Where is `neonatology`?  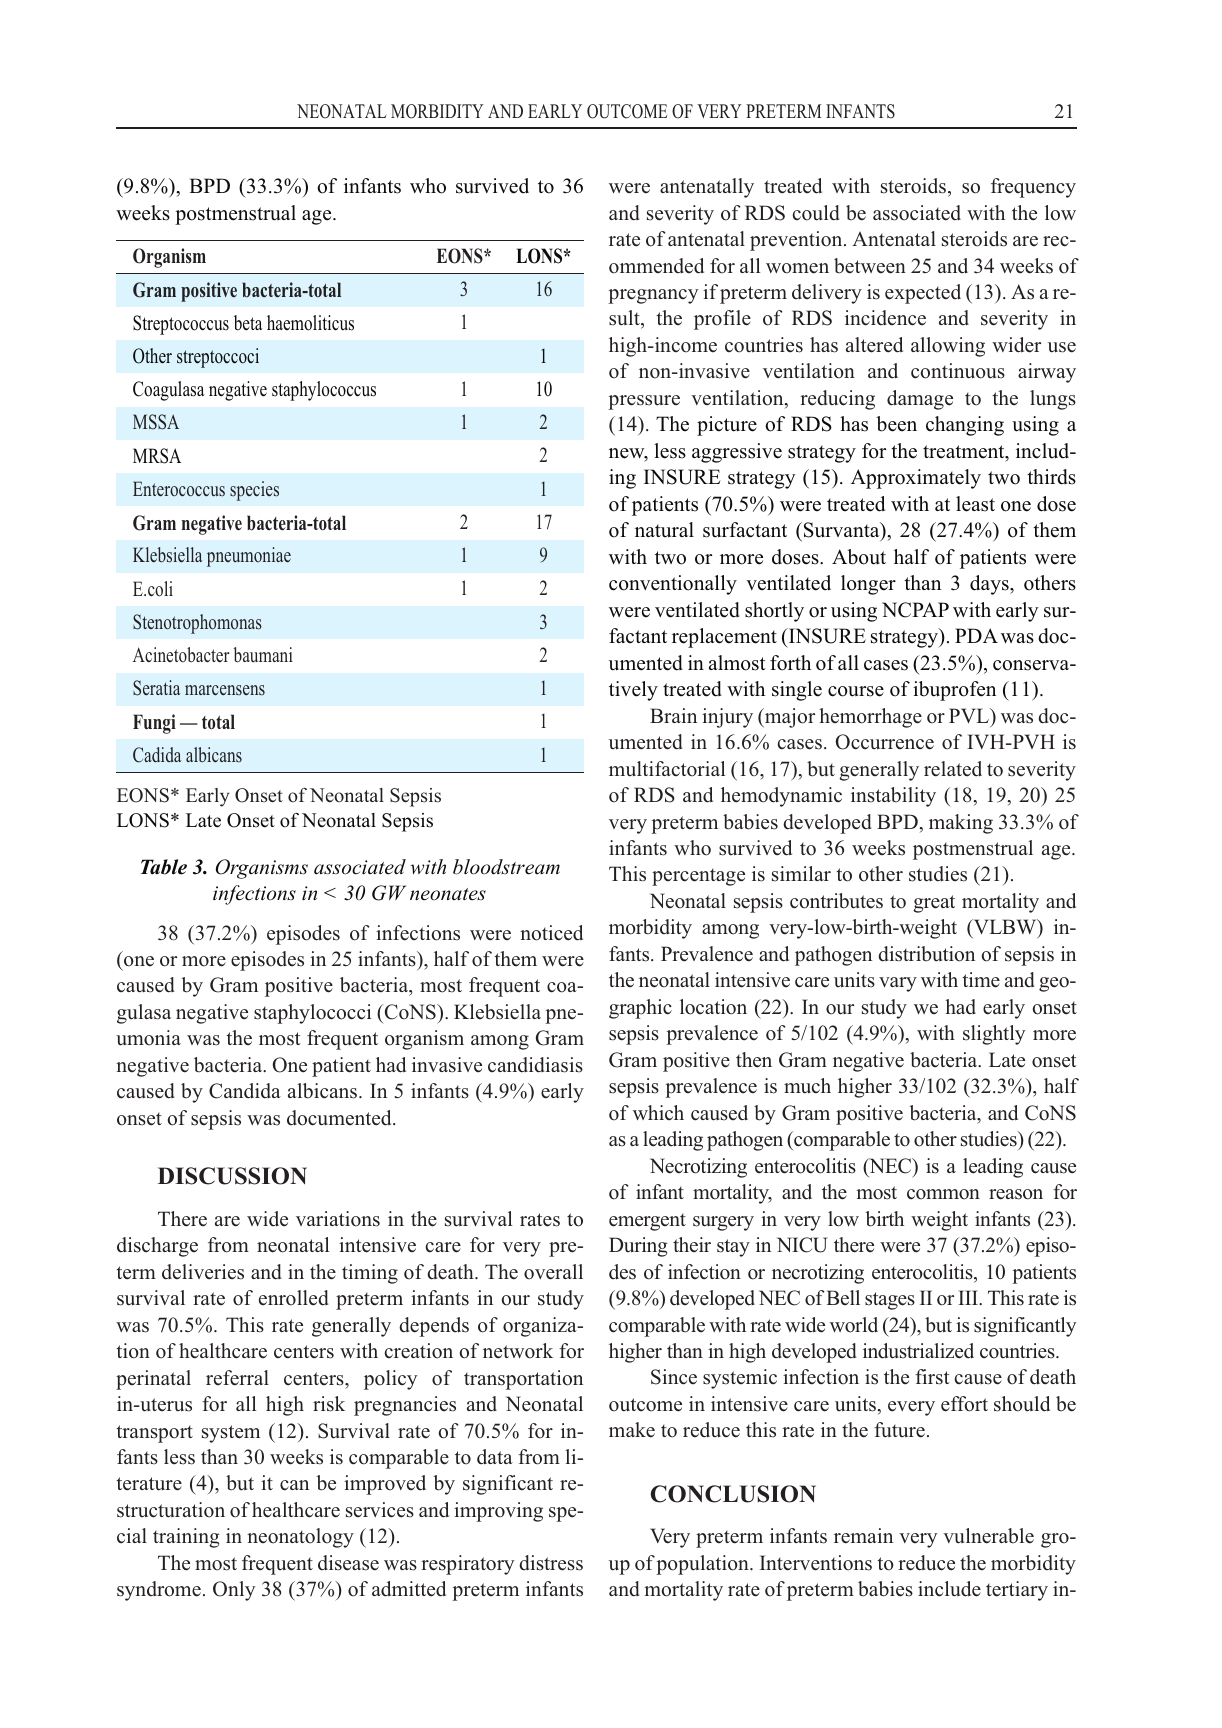 neonatology is located at coordinates (300, 1538).
